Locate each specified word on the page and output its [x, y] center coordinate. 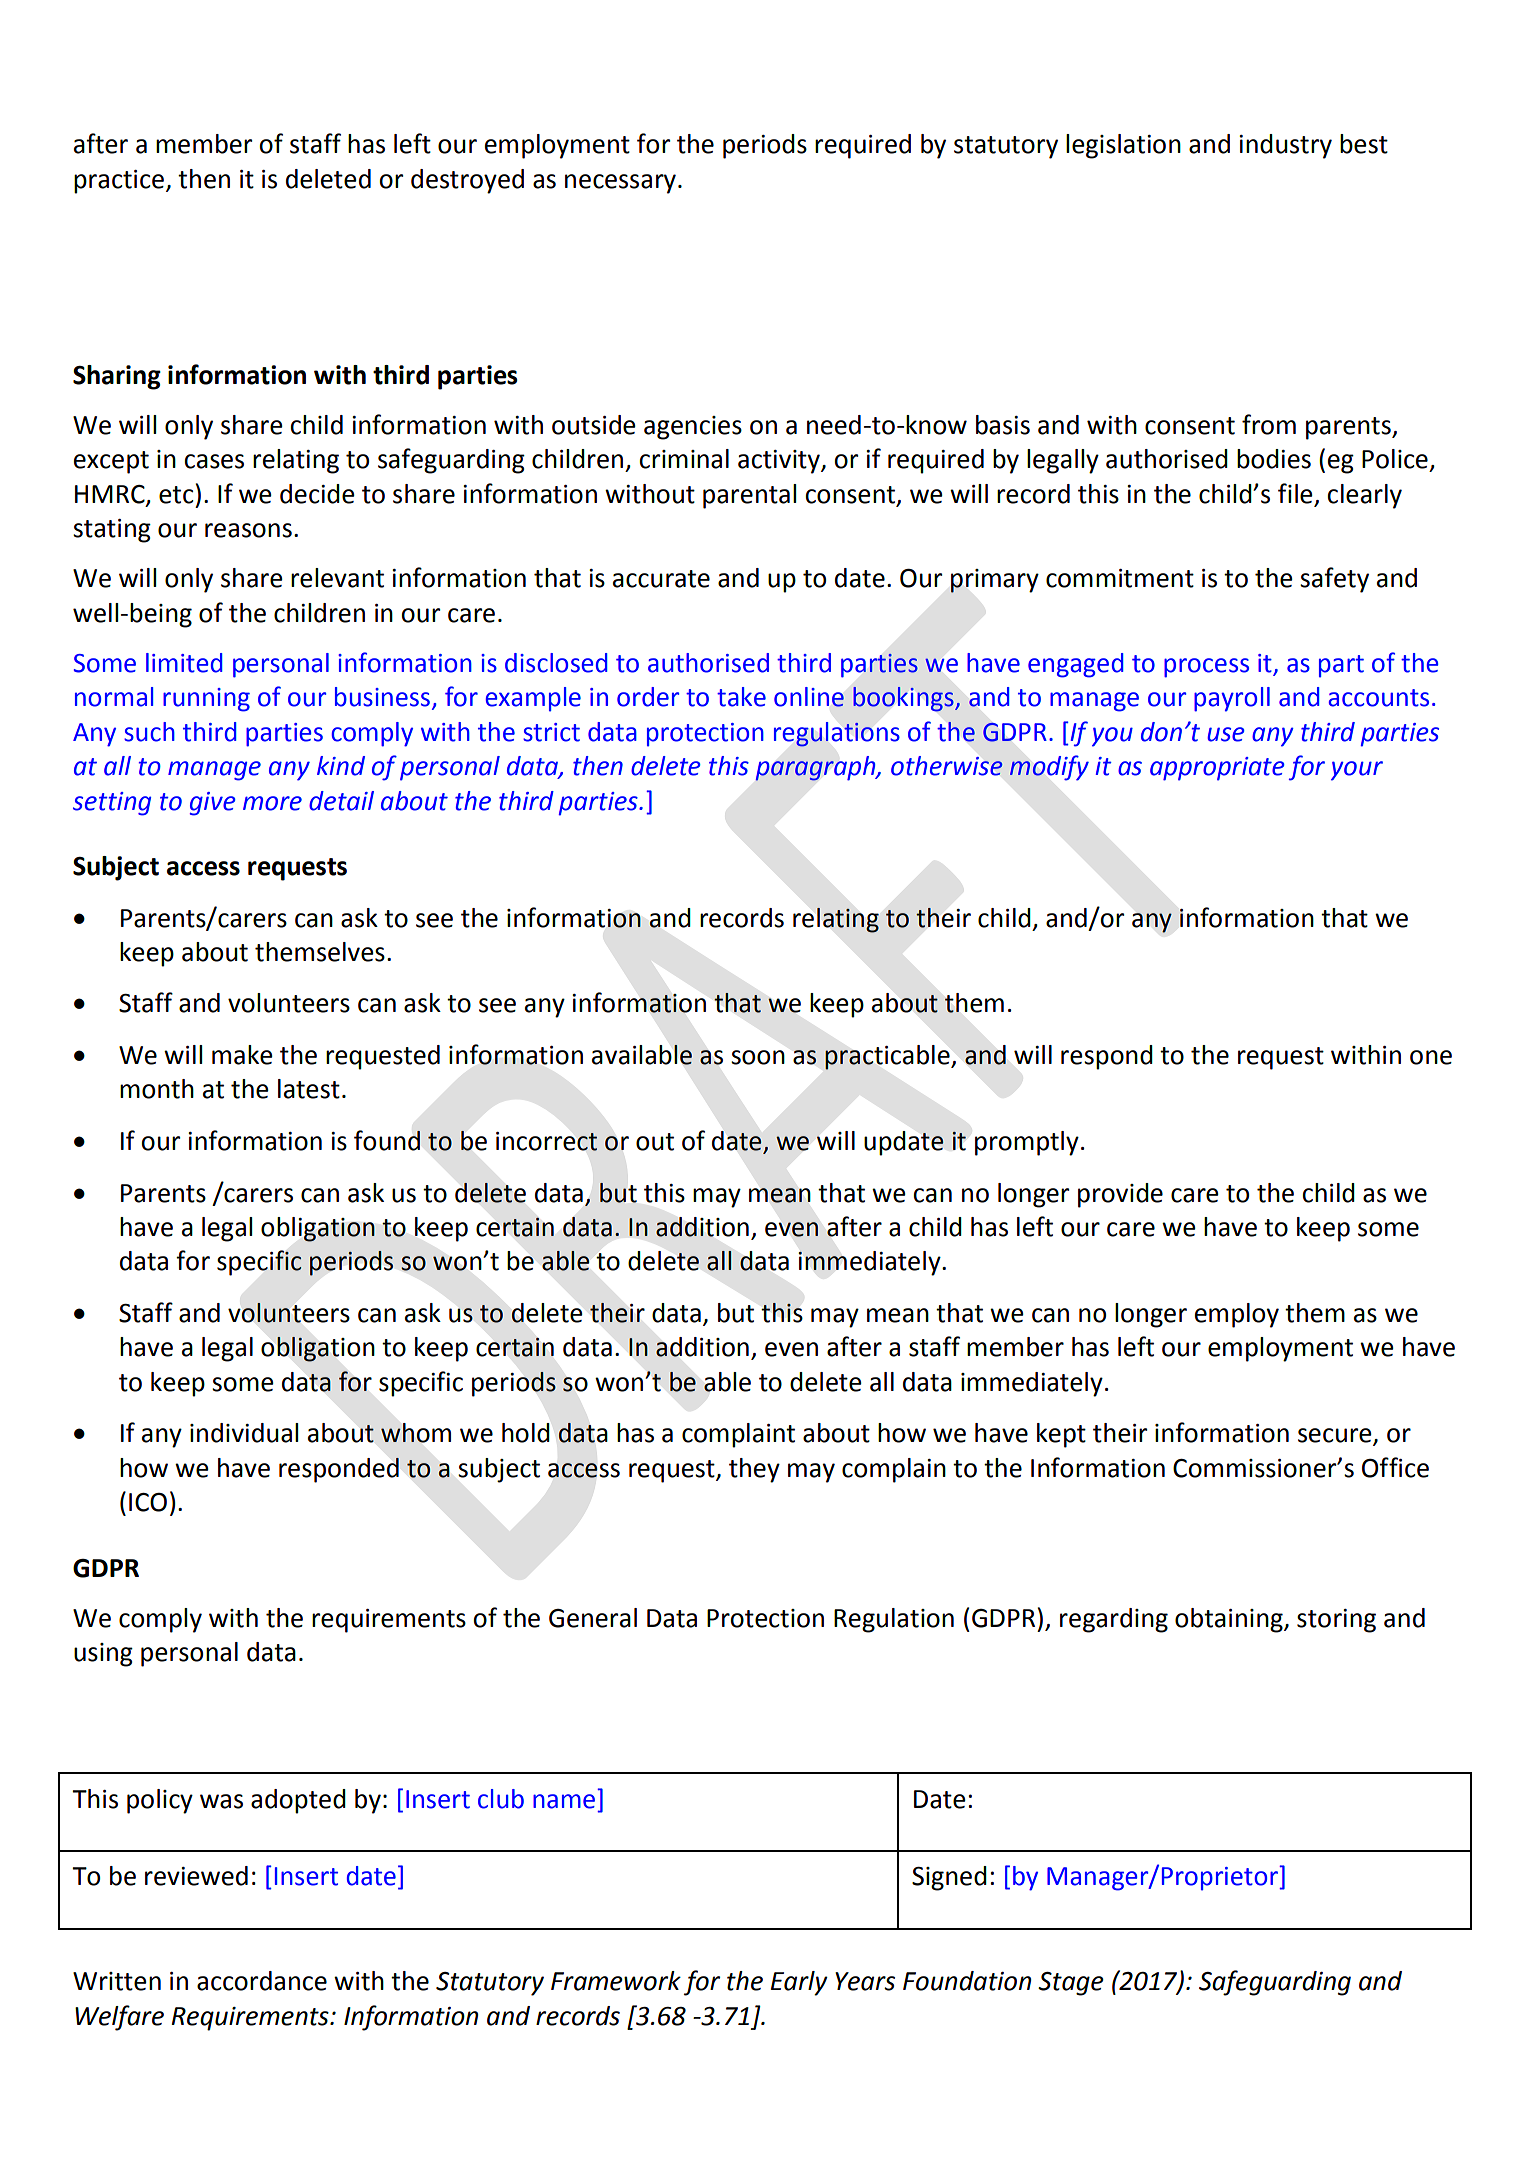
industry [1285, 146]
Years [865, 1981]
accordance [262, 1981]
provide [1120, 1195]
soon [758, 1057]
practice [119, 182]
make [242, 1055]
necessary [620, 184]
